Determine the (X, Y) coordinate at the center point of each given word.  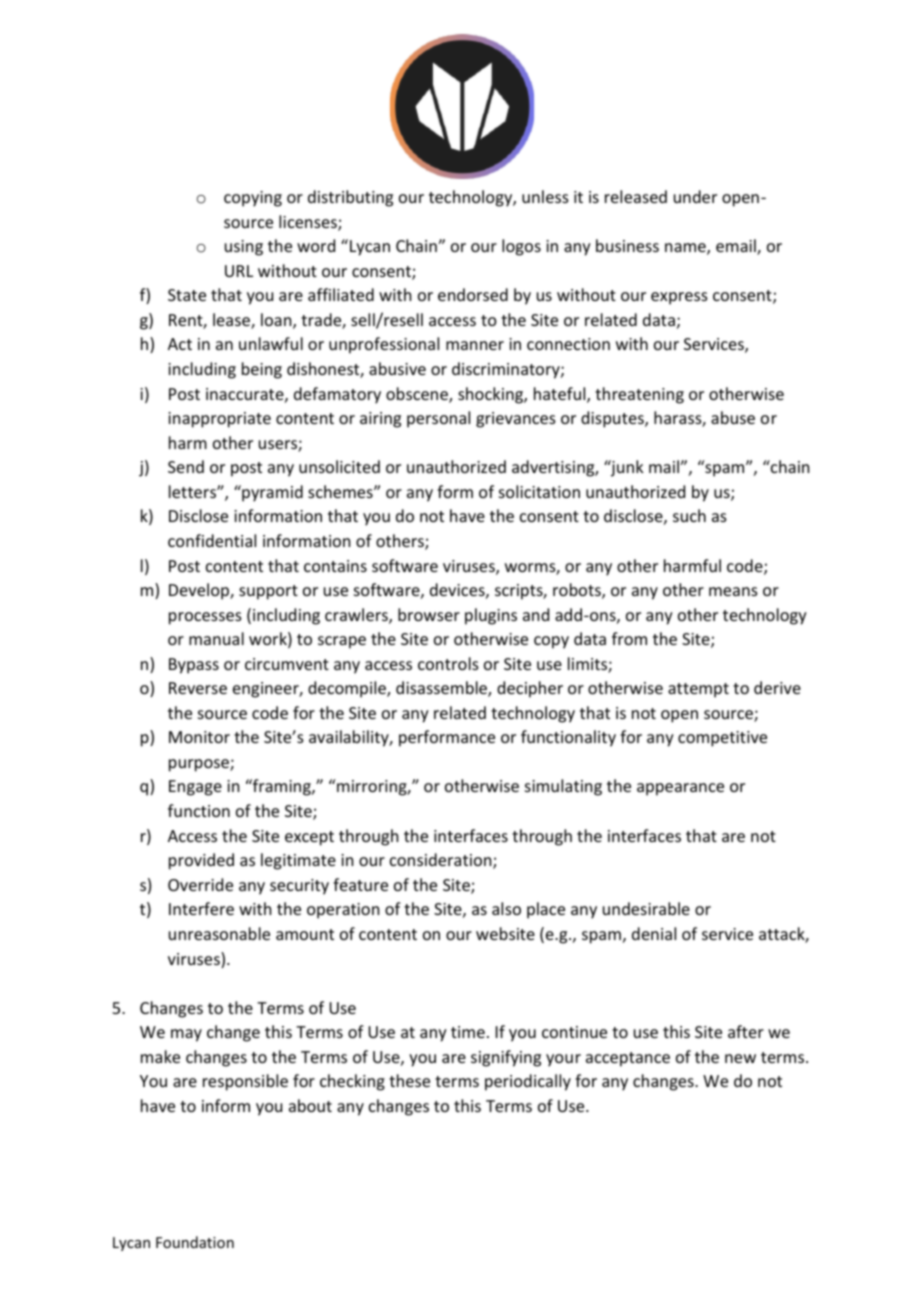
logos (521, 247)
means (733, 591)
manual (216, 638)
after (746, 1031)
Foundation (195, 1242)
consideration (442, 861)
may (186, 1035)
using (244, 248)
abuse (733, 417)
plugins (491, 616)
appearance (680, 789)
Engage (195, 788)
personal (438, 419)
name (686, 249)
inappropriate (219, 420)
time (468, 1032)
